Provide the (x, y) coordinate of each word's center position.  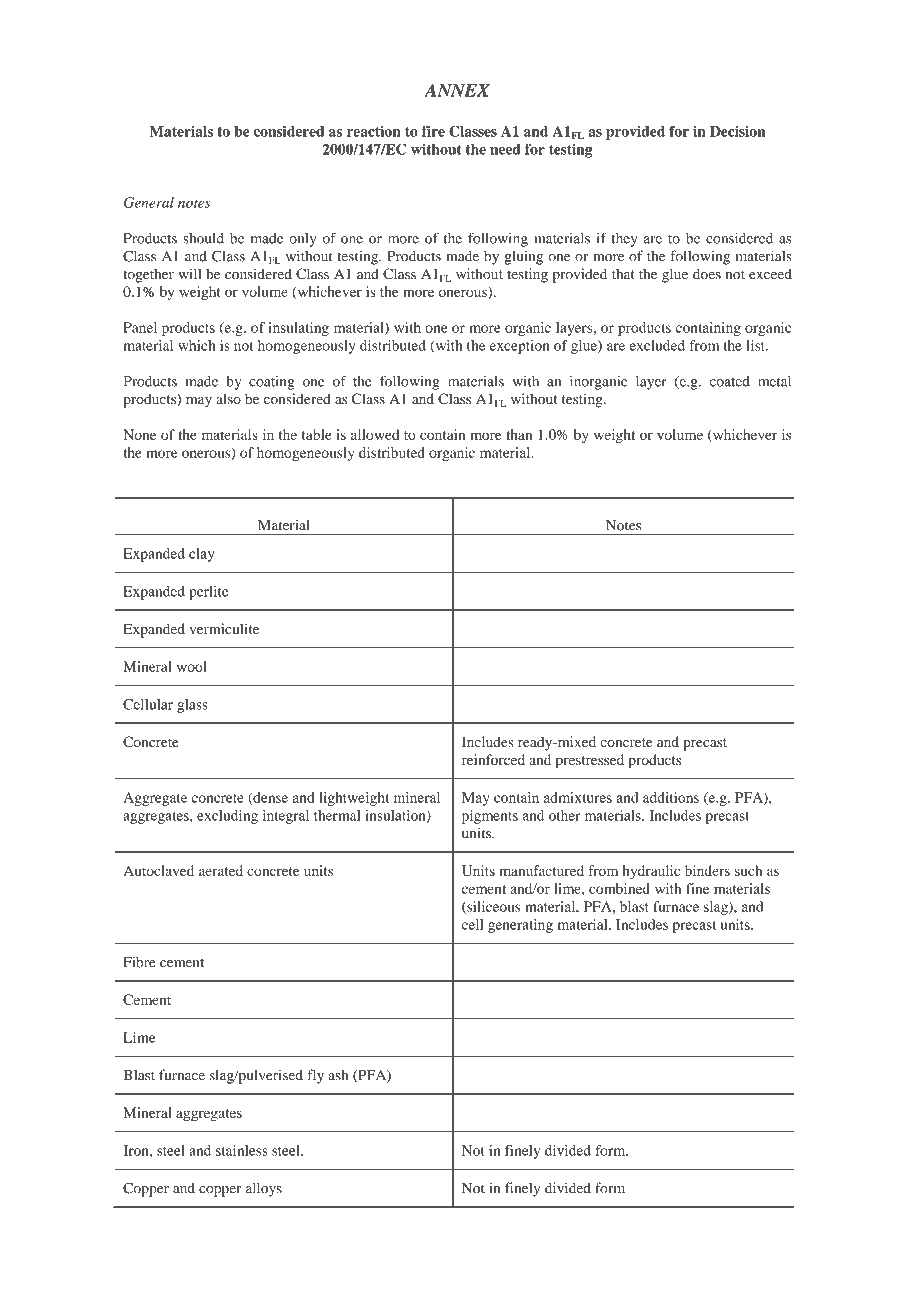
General (149, 202)
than (519, 434)
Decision (738, 131)
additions (671, 797)
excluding (227, 817)
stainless (242, 1150)
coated (730, 381)
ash (338, 1075)
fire (433, 131)
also (228, 398)
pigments (490, 817)
